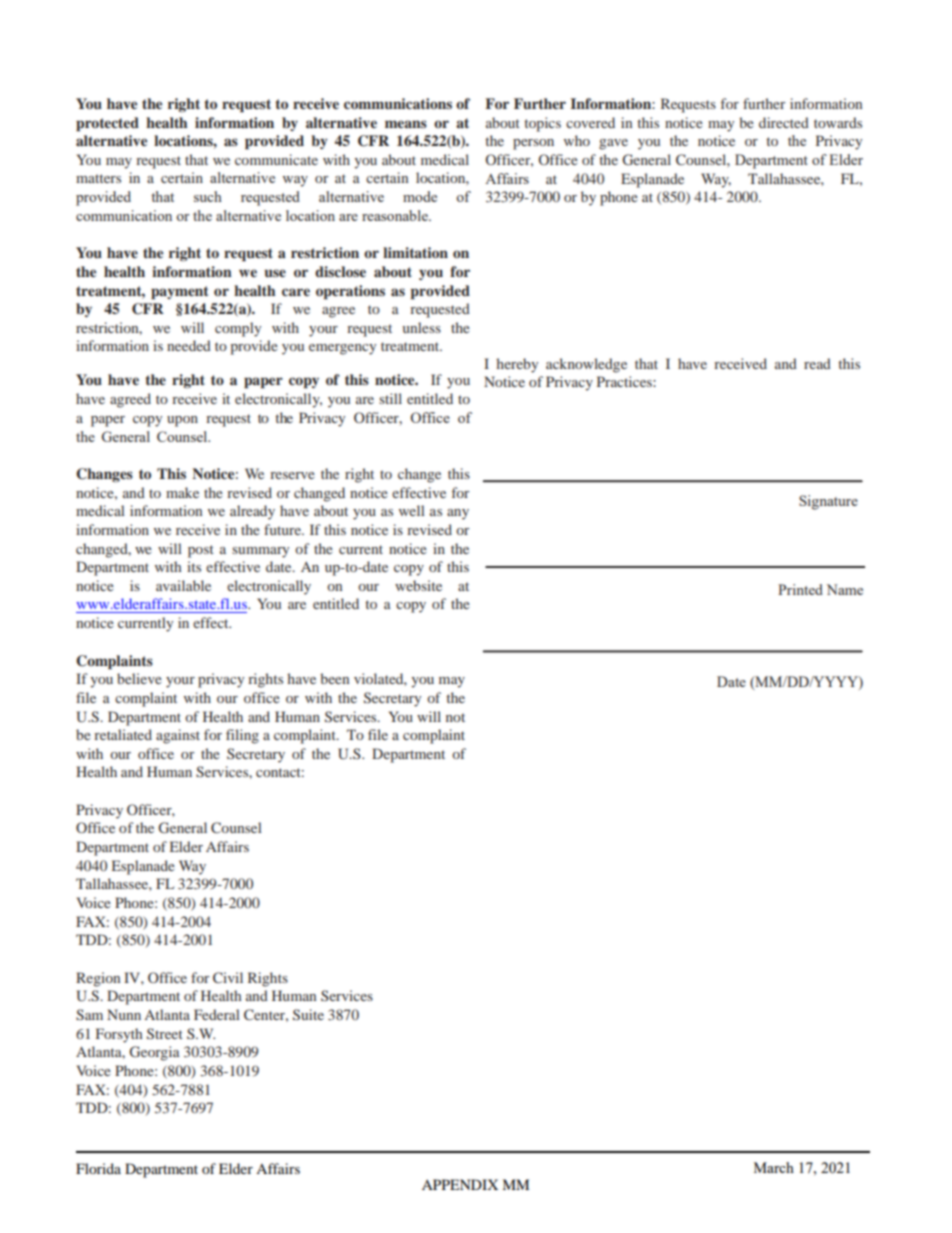  Describe the element at coordinates (533, 144) in the page. I see `person` at that location.
